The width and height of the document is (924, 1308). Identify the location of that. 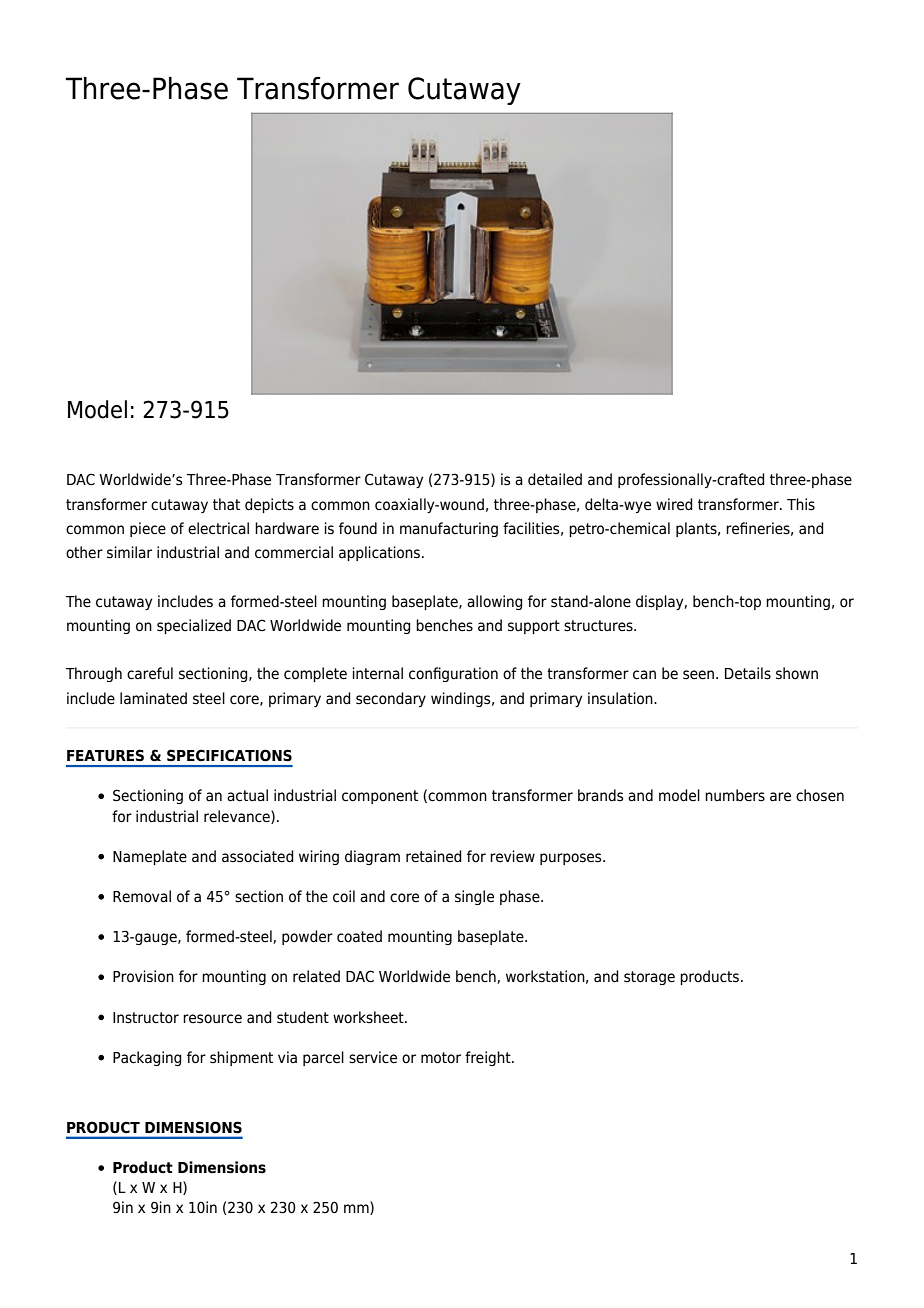
(226, 504).
